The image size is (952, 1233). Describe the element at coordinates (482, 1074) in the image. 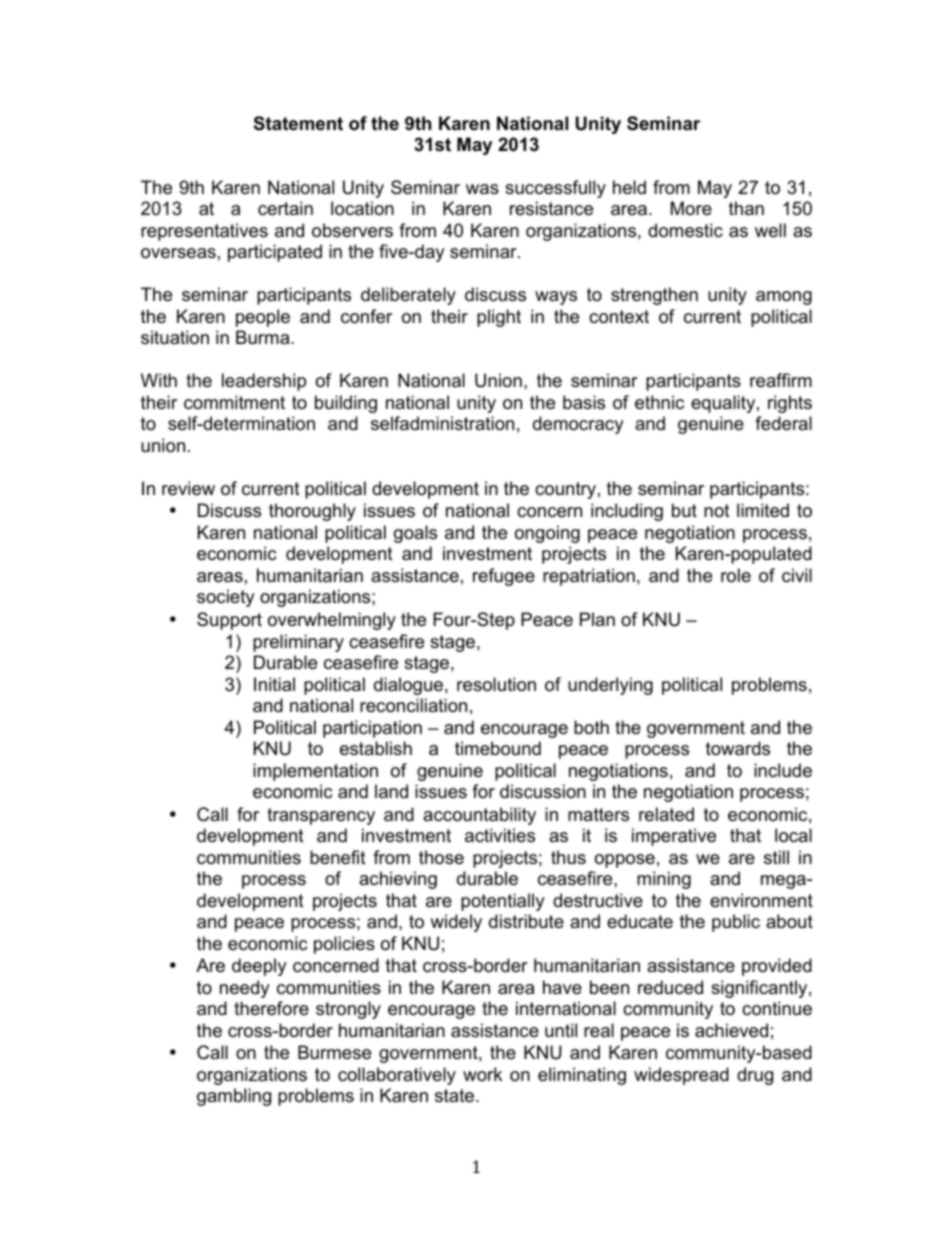

I see `work` at that location.
